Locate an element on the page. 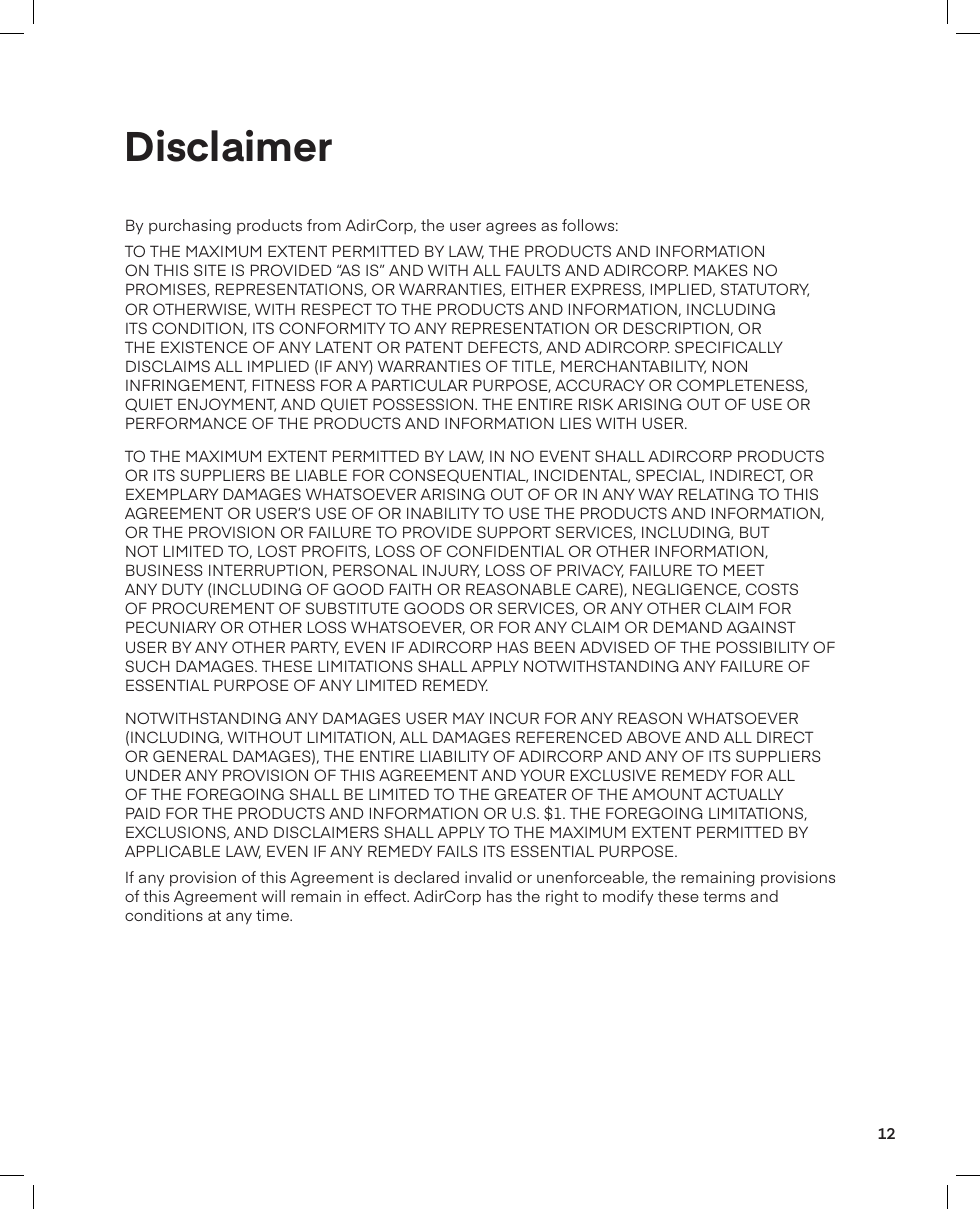 This image has height=1209, width=980. agrees is located at coordinates (511, 228).
